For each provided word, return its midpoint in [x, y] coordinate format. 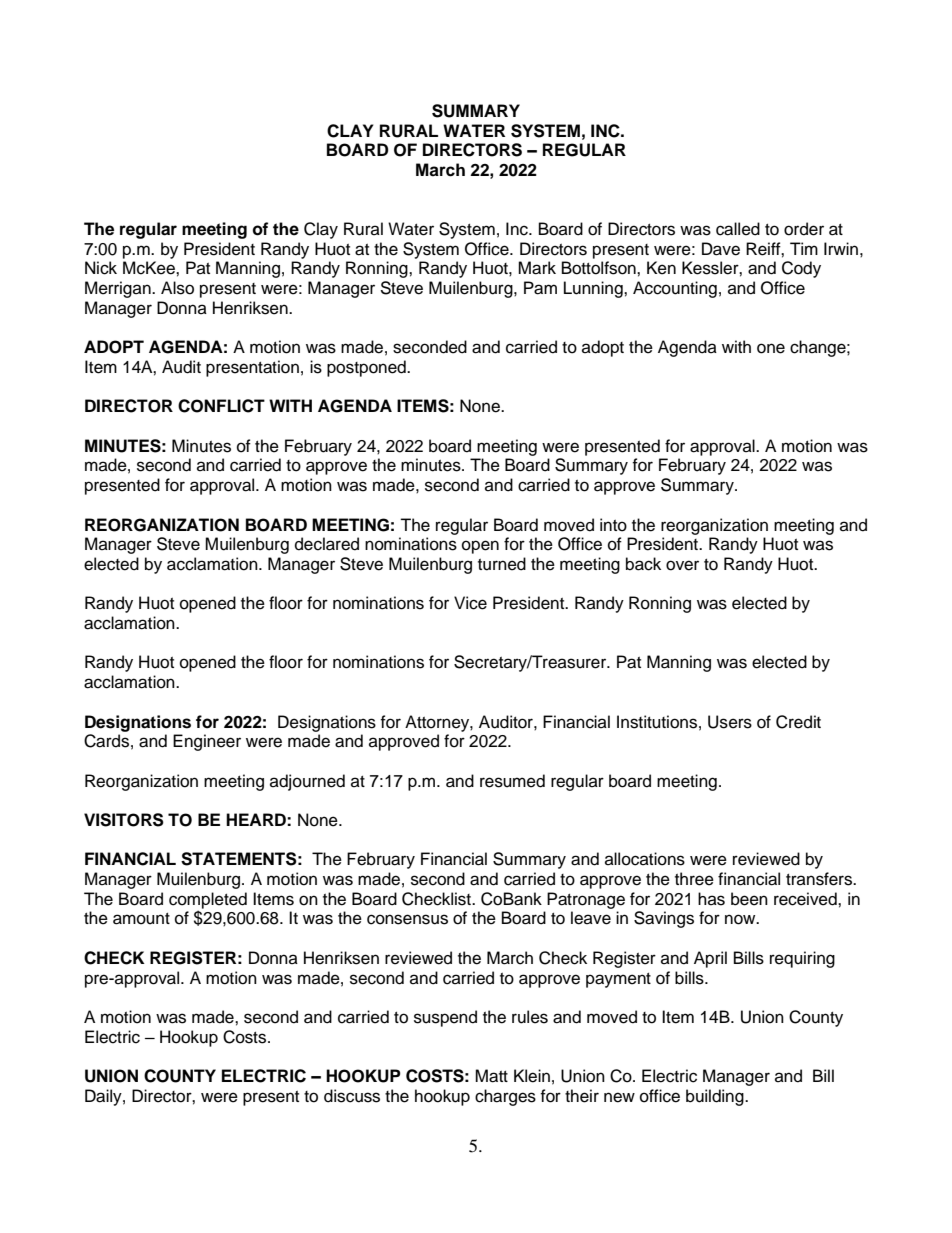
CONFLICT [221, 406]
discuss [352, 1096]
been [749, 899]
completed [208, 901]
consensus [407, 919]
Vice [470, 603]
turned [502, 564]
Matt [491, 1076]
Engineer [207, 742]
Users [730, 722]
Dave [721, 249]
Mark [537, 268]
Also [177, 288]
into [613, 525]
